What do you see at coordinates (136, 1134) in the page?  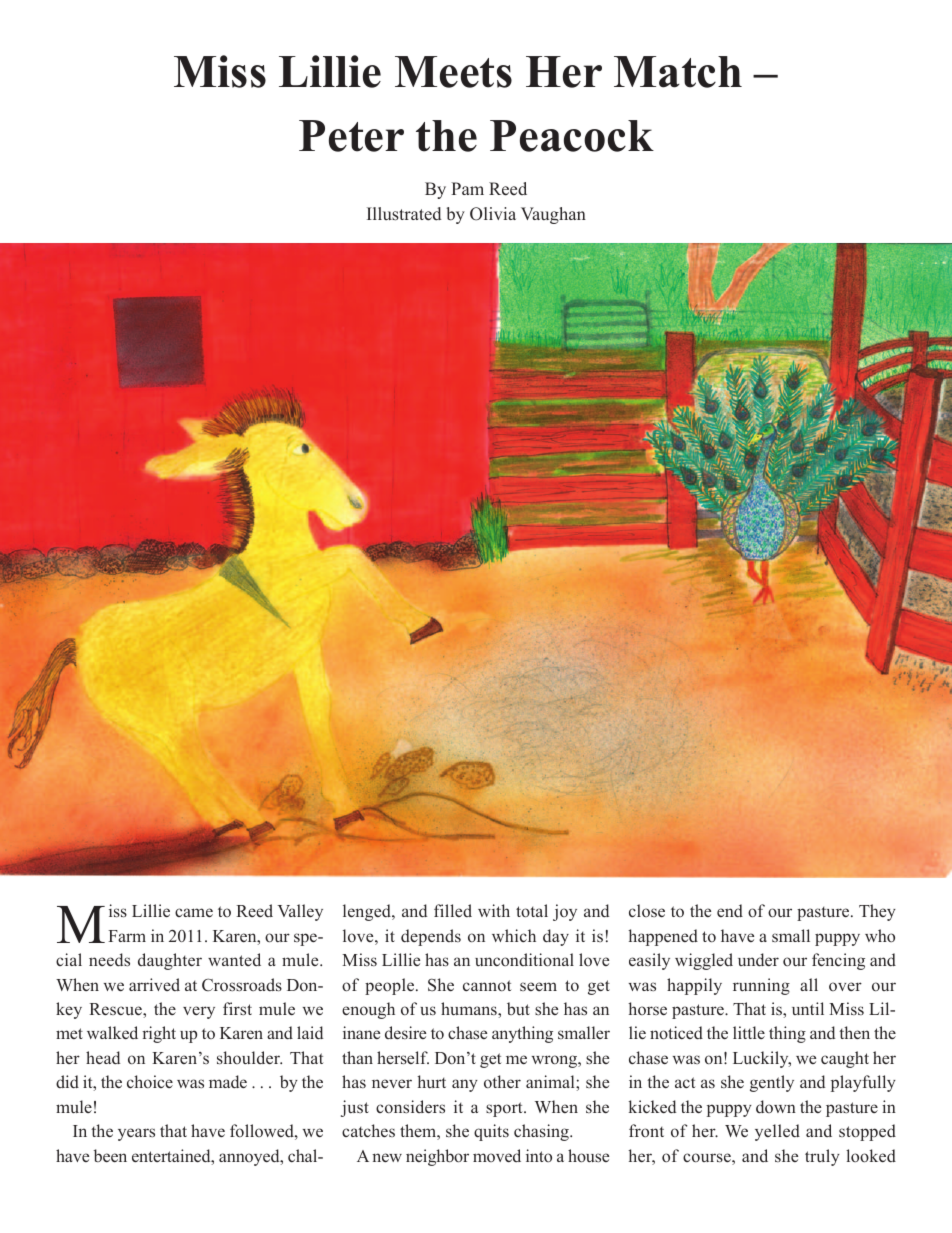 I see `years` at bounding box center [136, 1134].
